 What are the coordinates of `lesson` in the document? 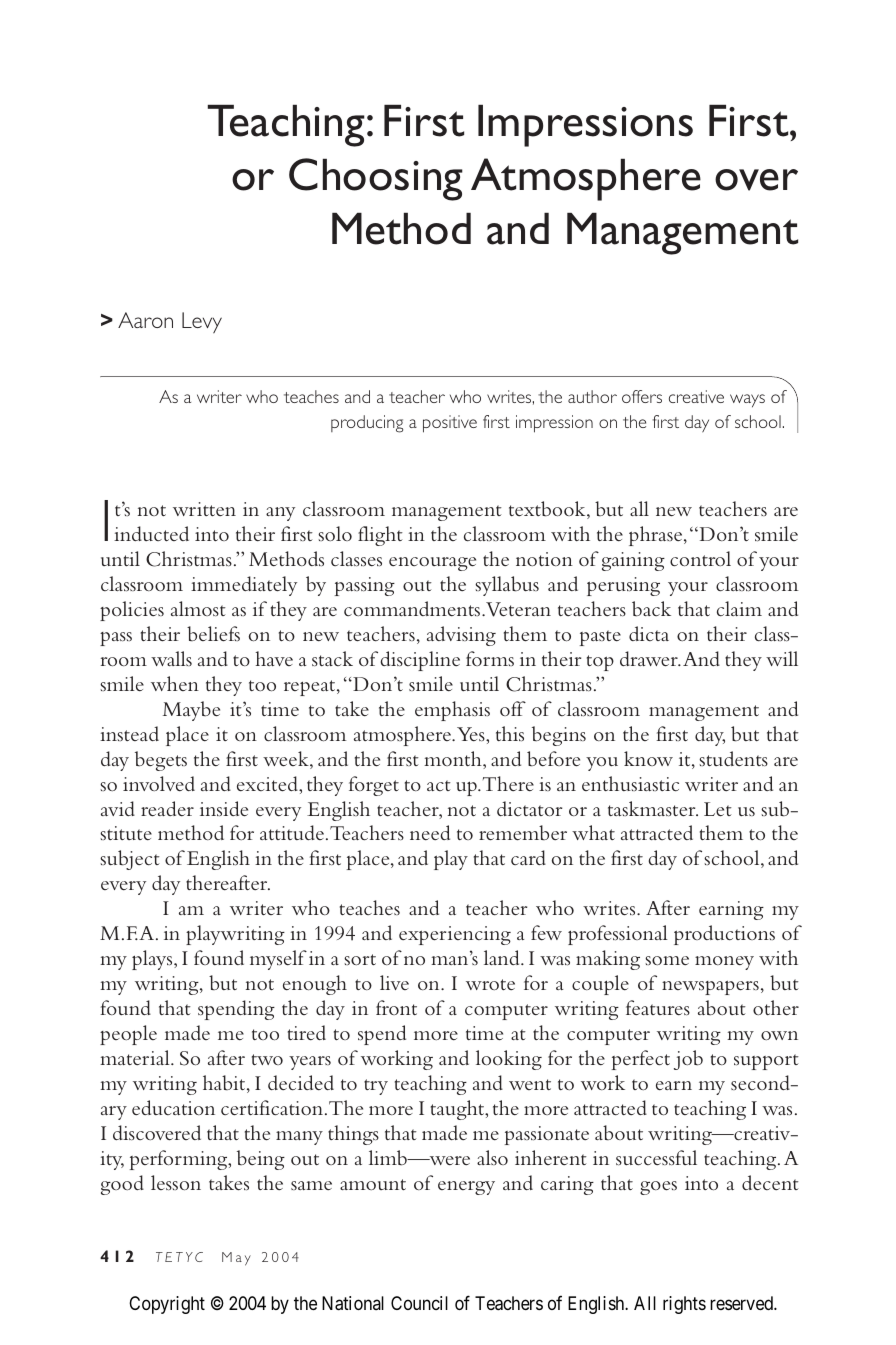 It's located at (176, 1183).
